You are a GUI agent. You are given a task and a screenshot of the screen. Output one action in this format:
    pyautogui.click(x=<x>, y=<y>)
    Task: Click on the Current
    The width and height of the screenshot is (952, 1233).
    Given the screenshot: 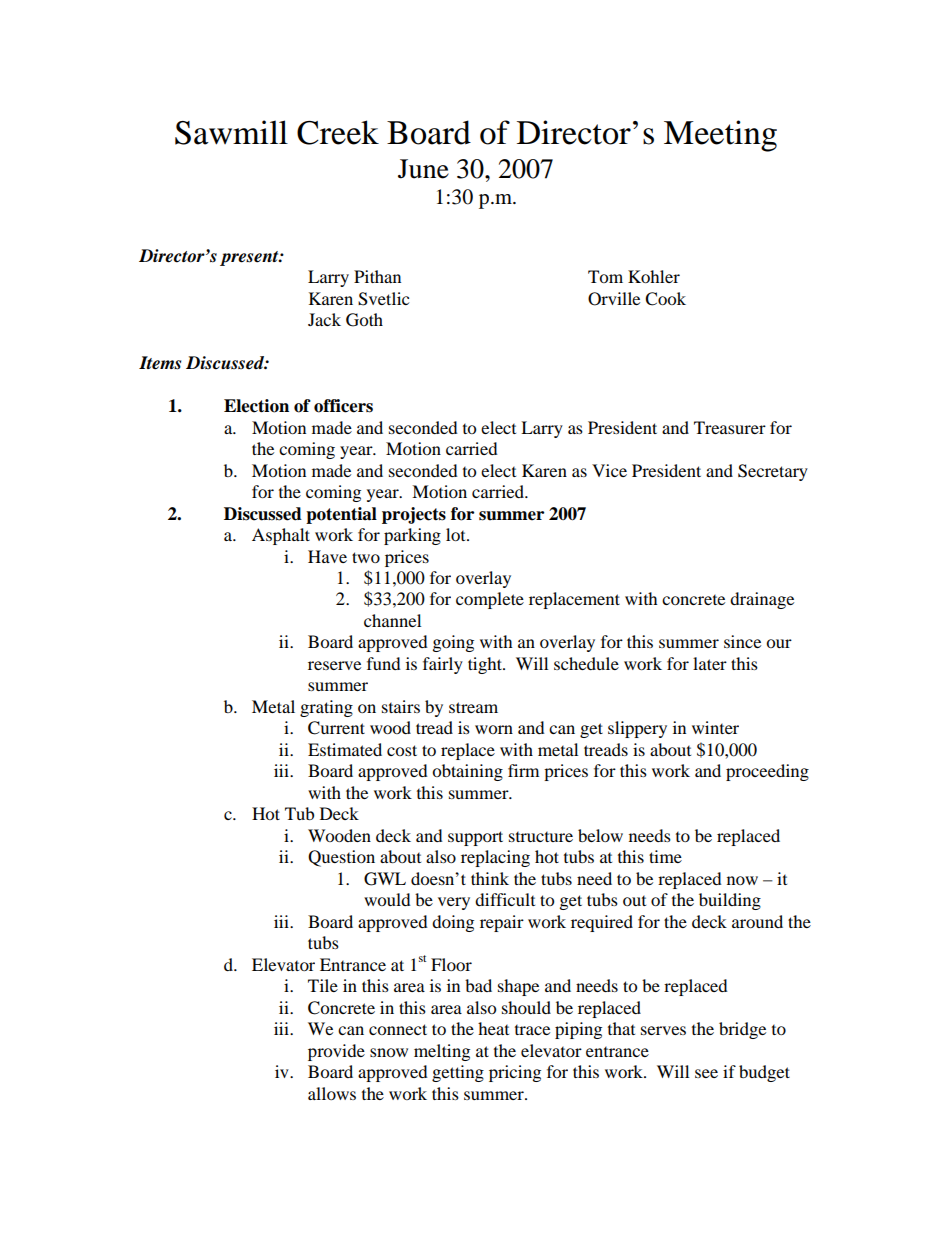 What is the action you would take?
    pyautogui.click(x=336, y=728)
